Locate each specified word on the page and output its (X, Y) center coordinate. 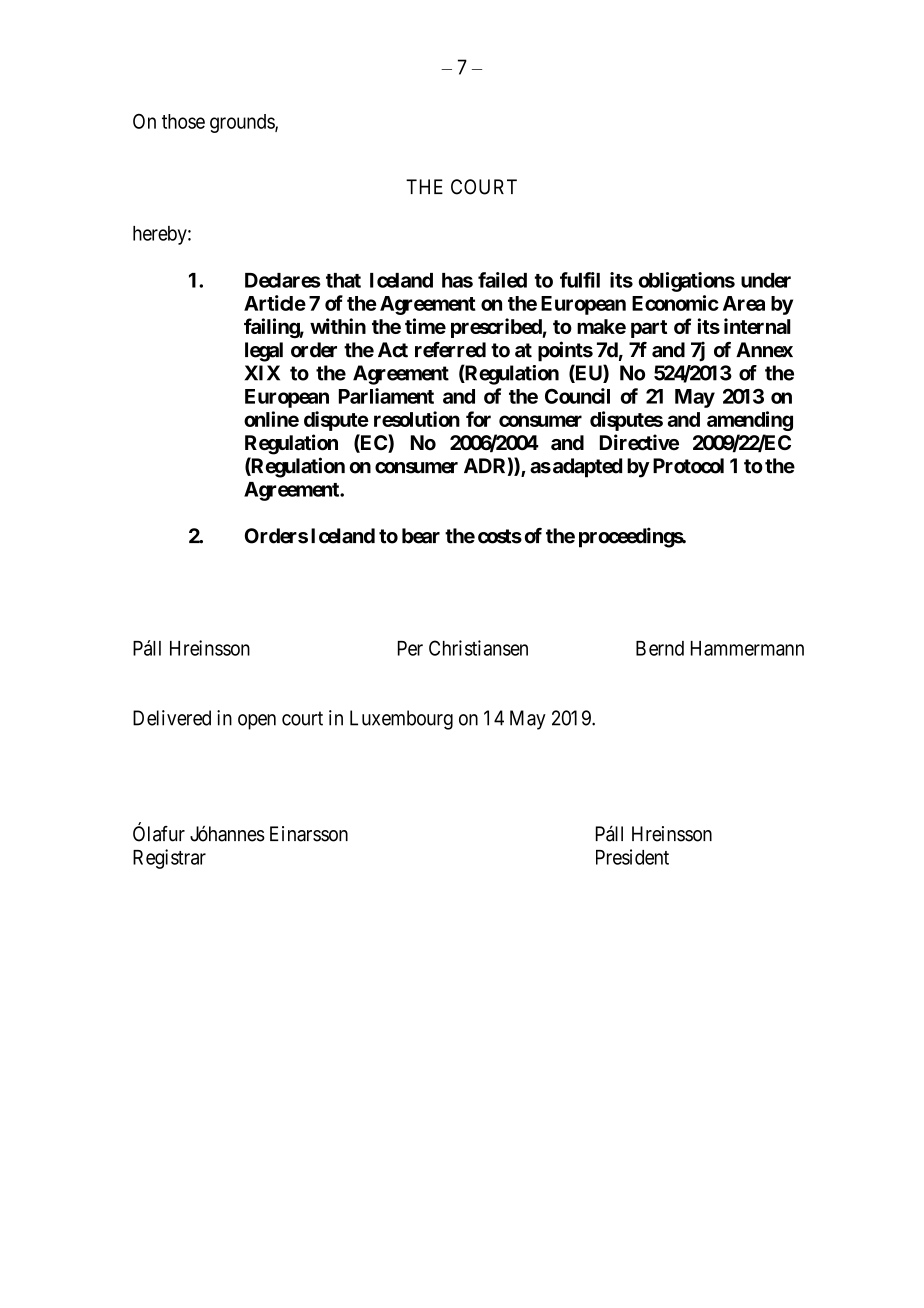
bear (421, 536)
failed (502, 280)
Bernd (660, 648)
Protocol (688, 466)
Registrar (169, 859)
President (632, 857)
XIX (262, 373)
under (766, 280)
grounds (243, 123)
